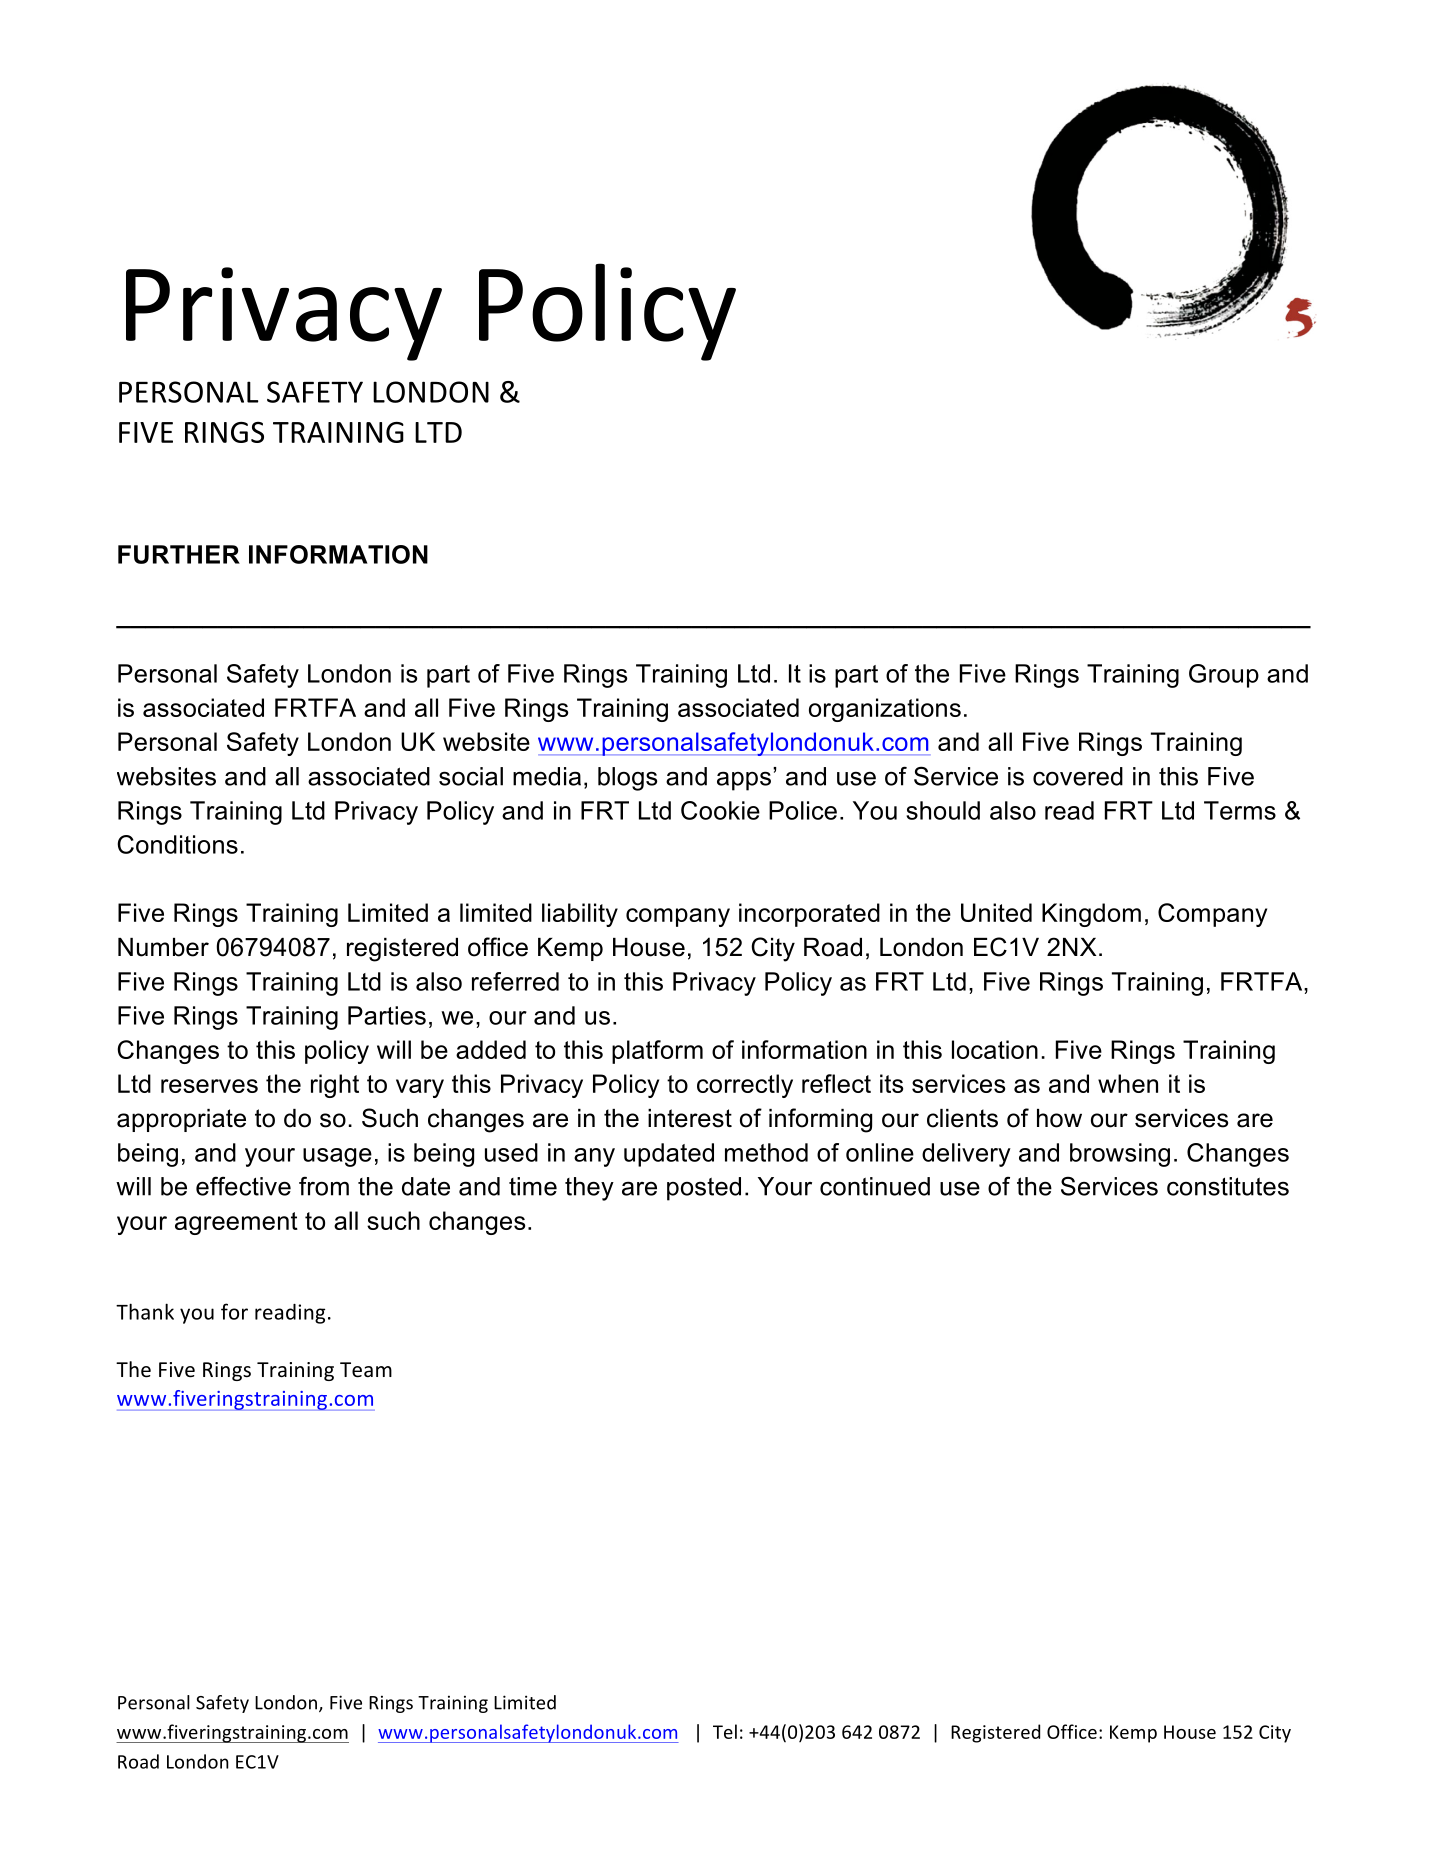 The image size is (1439, 1862). Describe the element at coordinates (885, 710) in the image. I see `organizations` at that location.
